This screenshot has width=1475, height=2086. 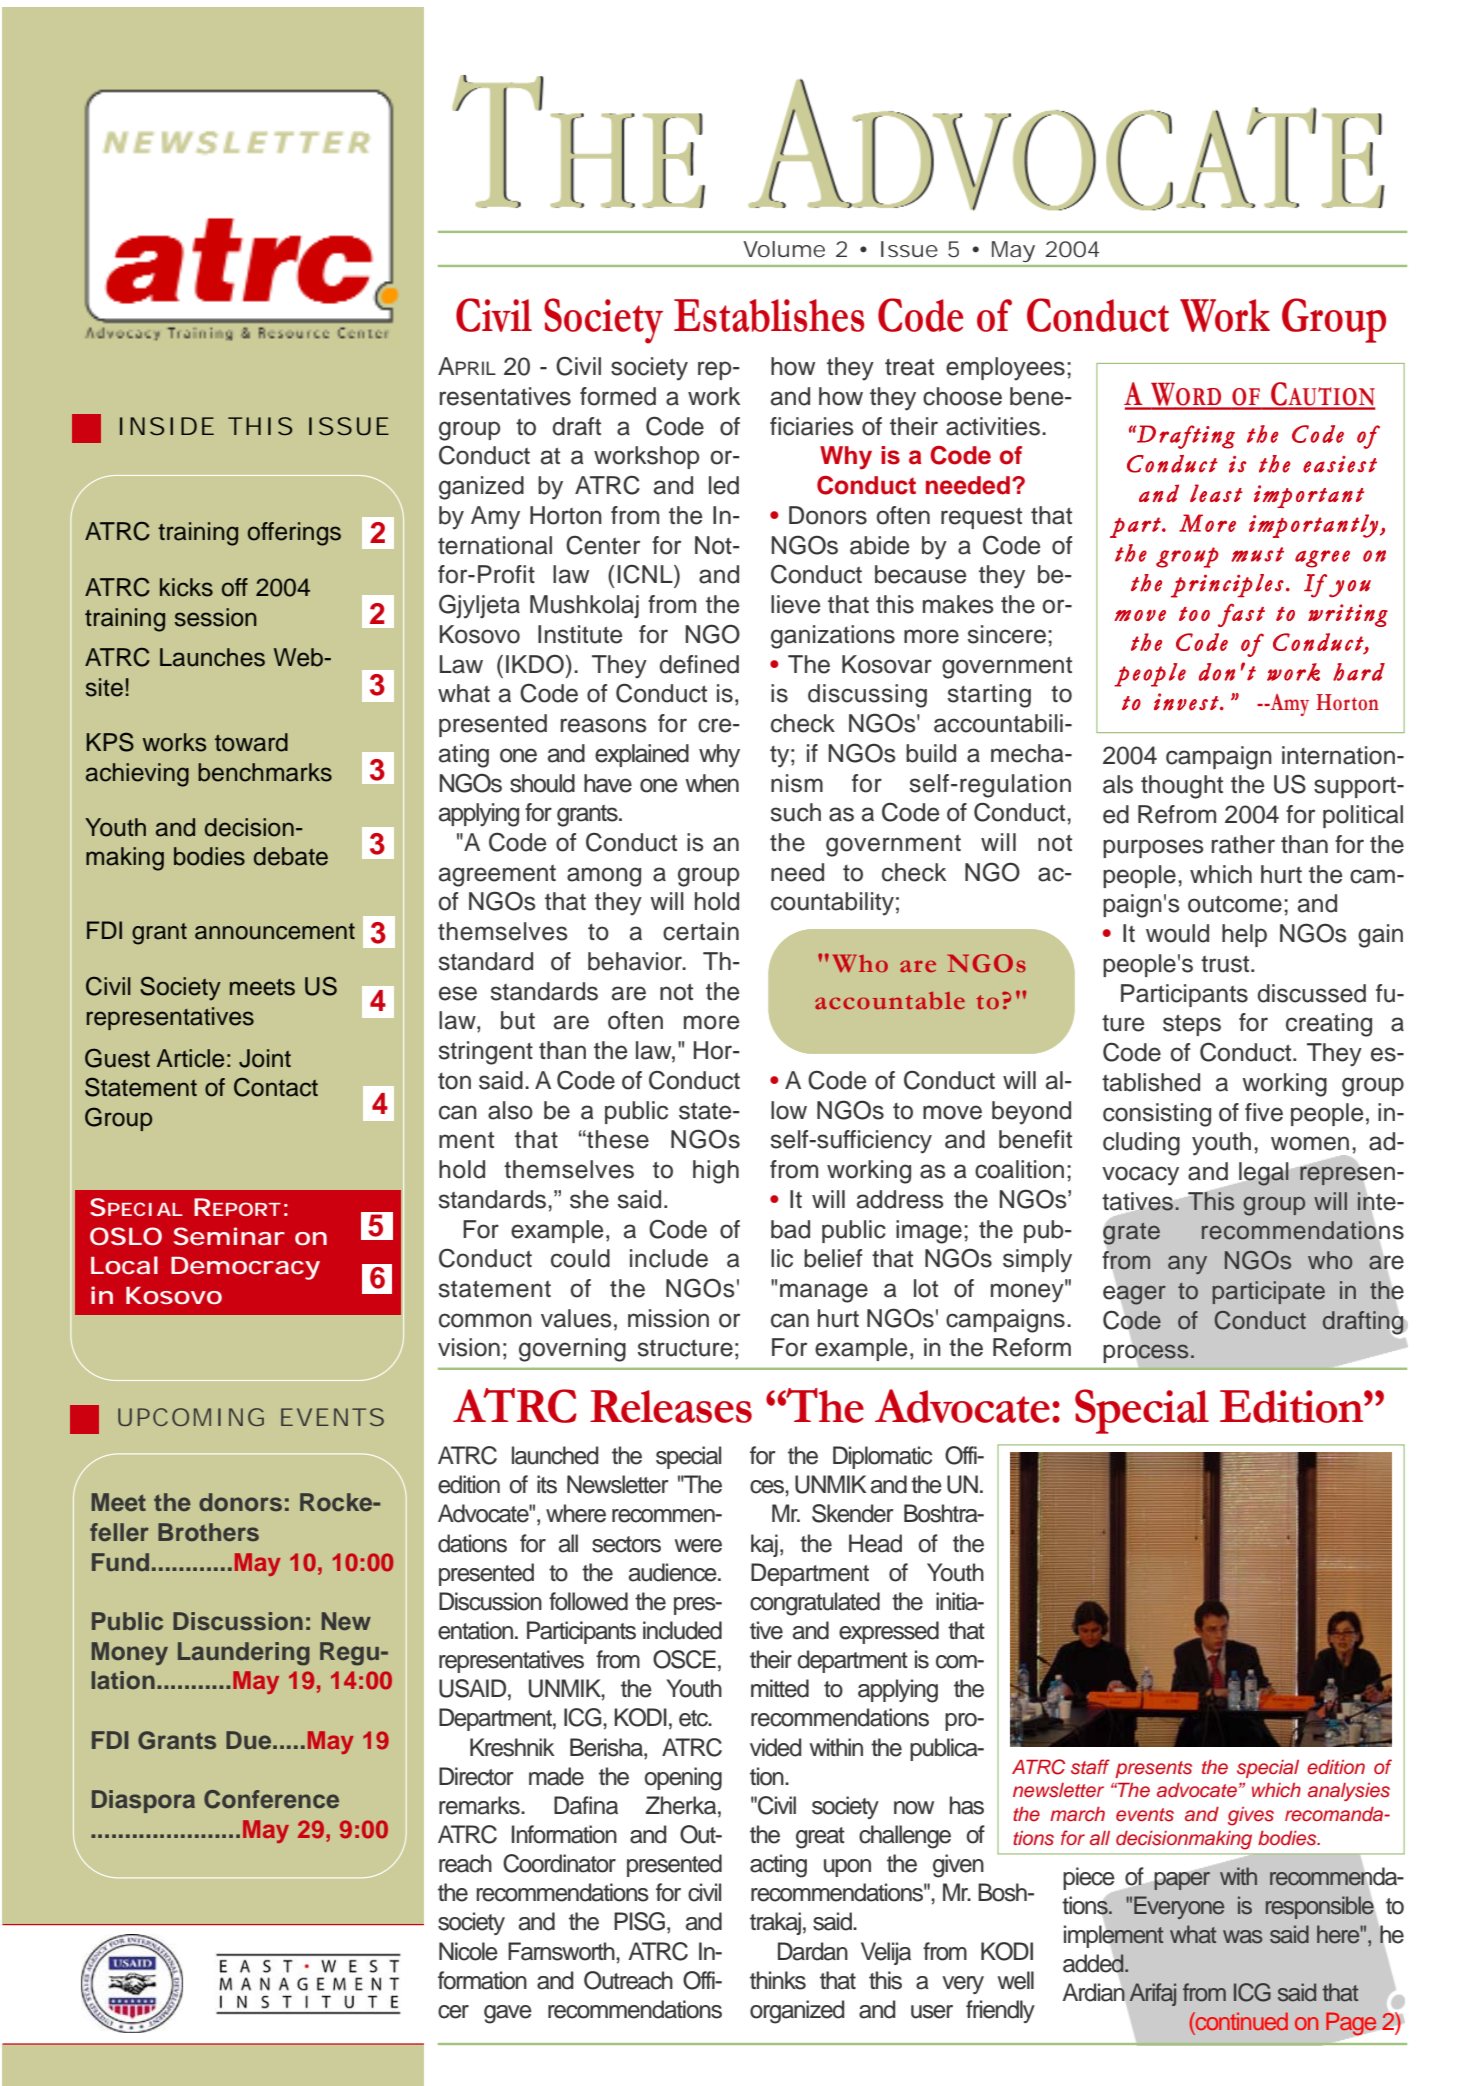 What do you see at coordinates (1269, 1292) in the screenshot?
I see `participate` at bounding box center [1269, 1292].
